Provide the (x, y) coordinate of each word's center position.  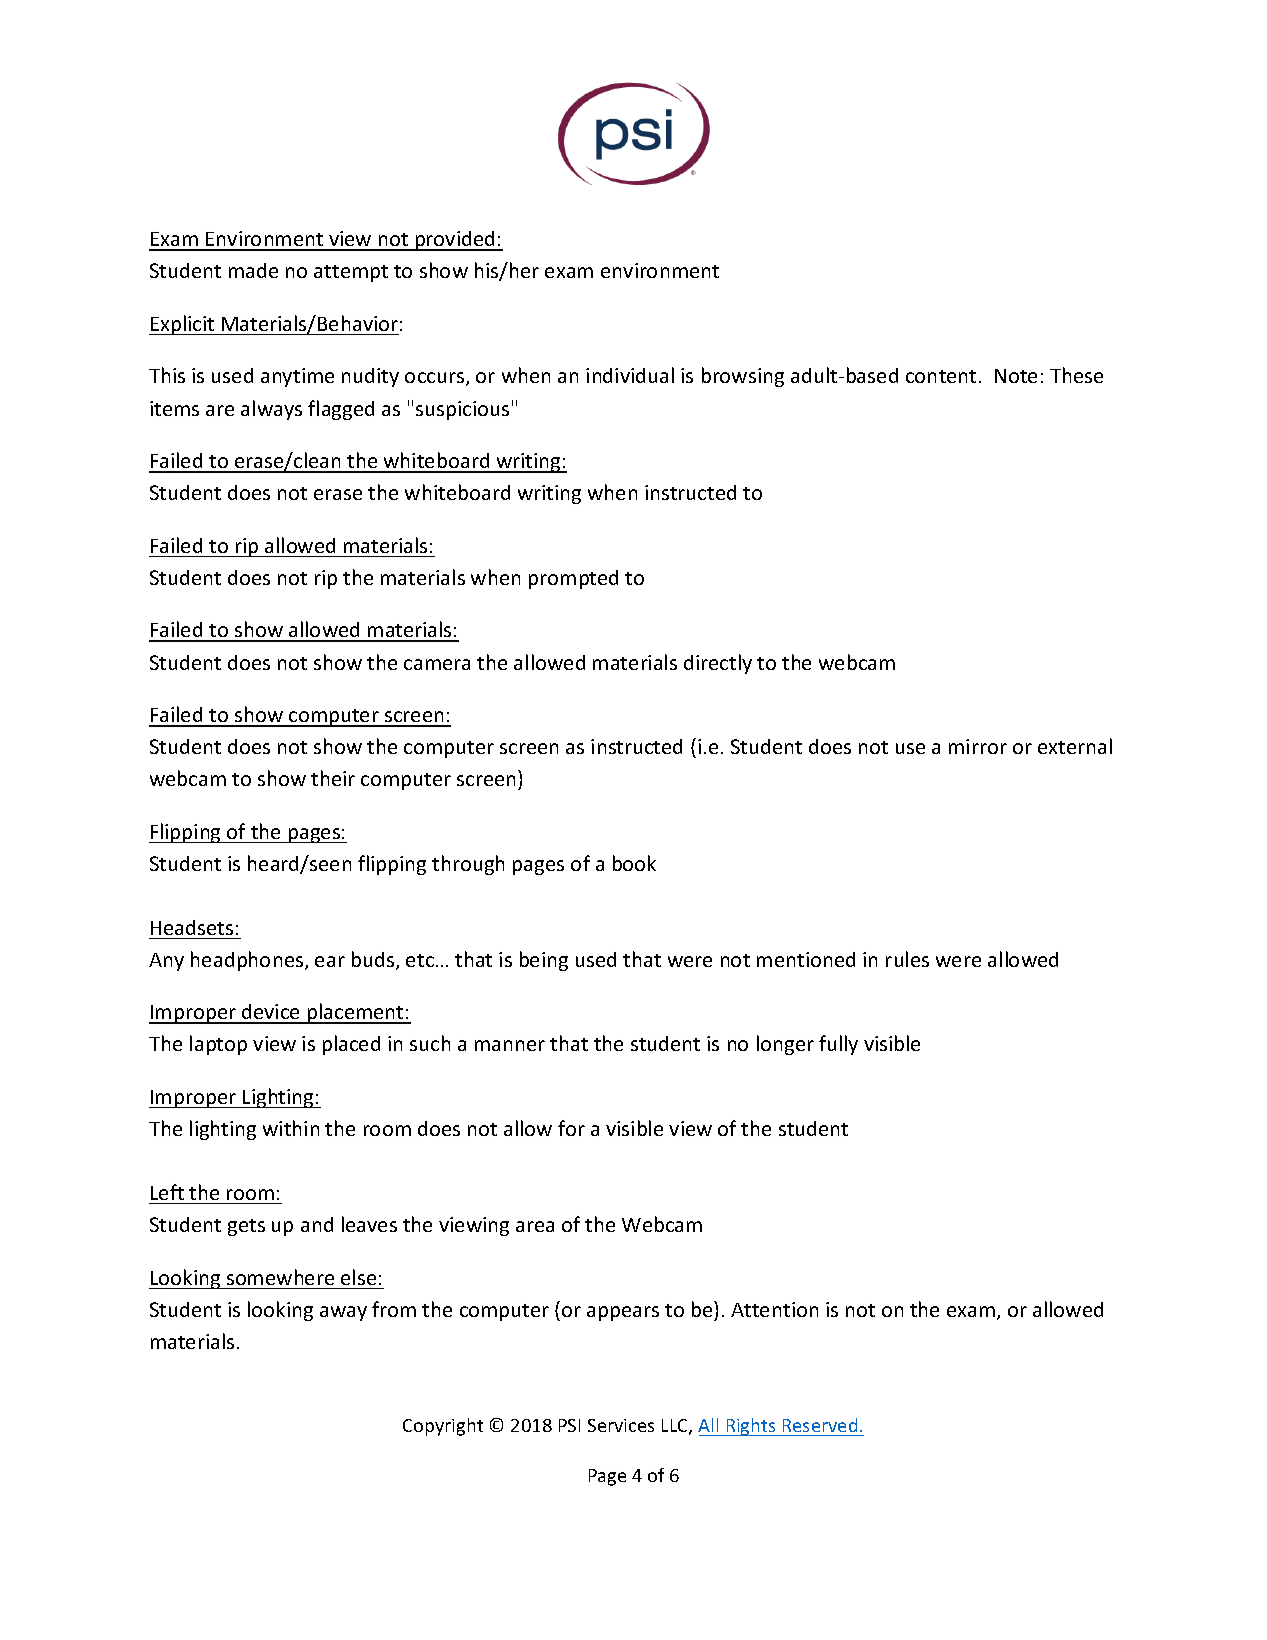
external (1075, 746)
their (333, 778)
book (634, 863)
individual (630, 375)
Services (621, 1425)
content (941, 376)
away (343, 1313)
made (253, 270)
